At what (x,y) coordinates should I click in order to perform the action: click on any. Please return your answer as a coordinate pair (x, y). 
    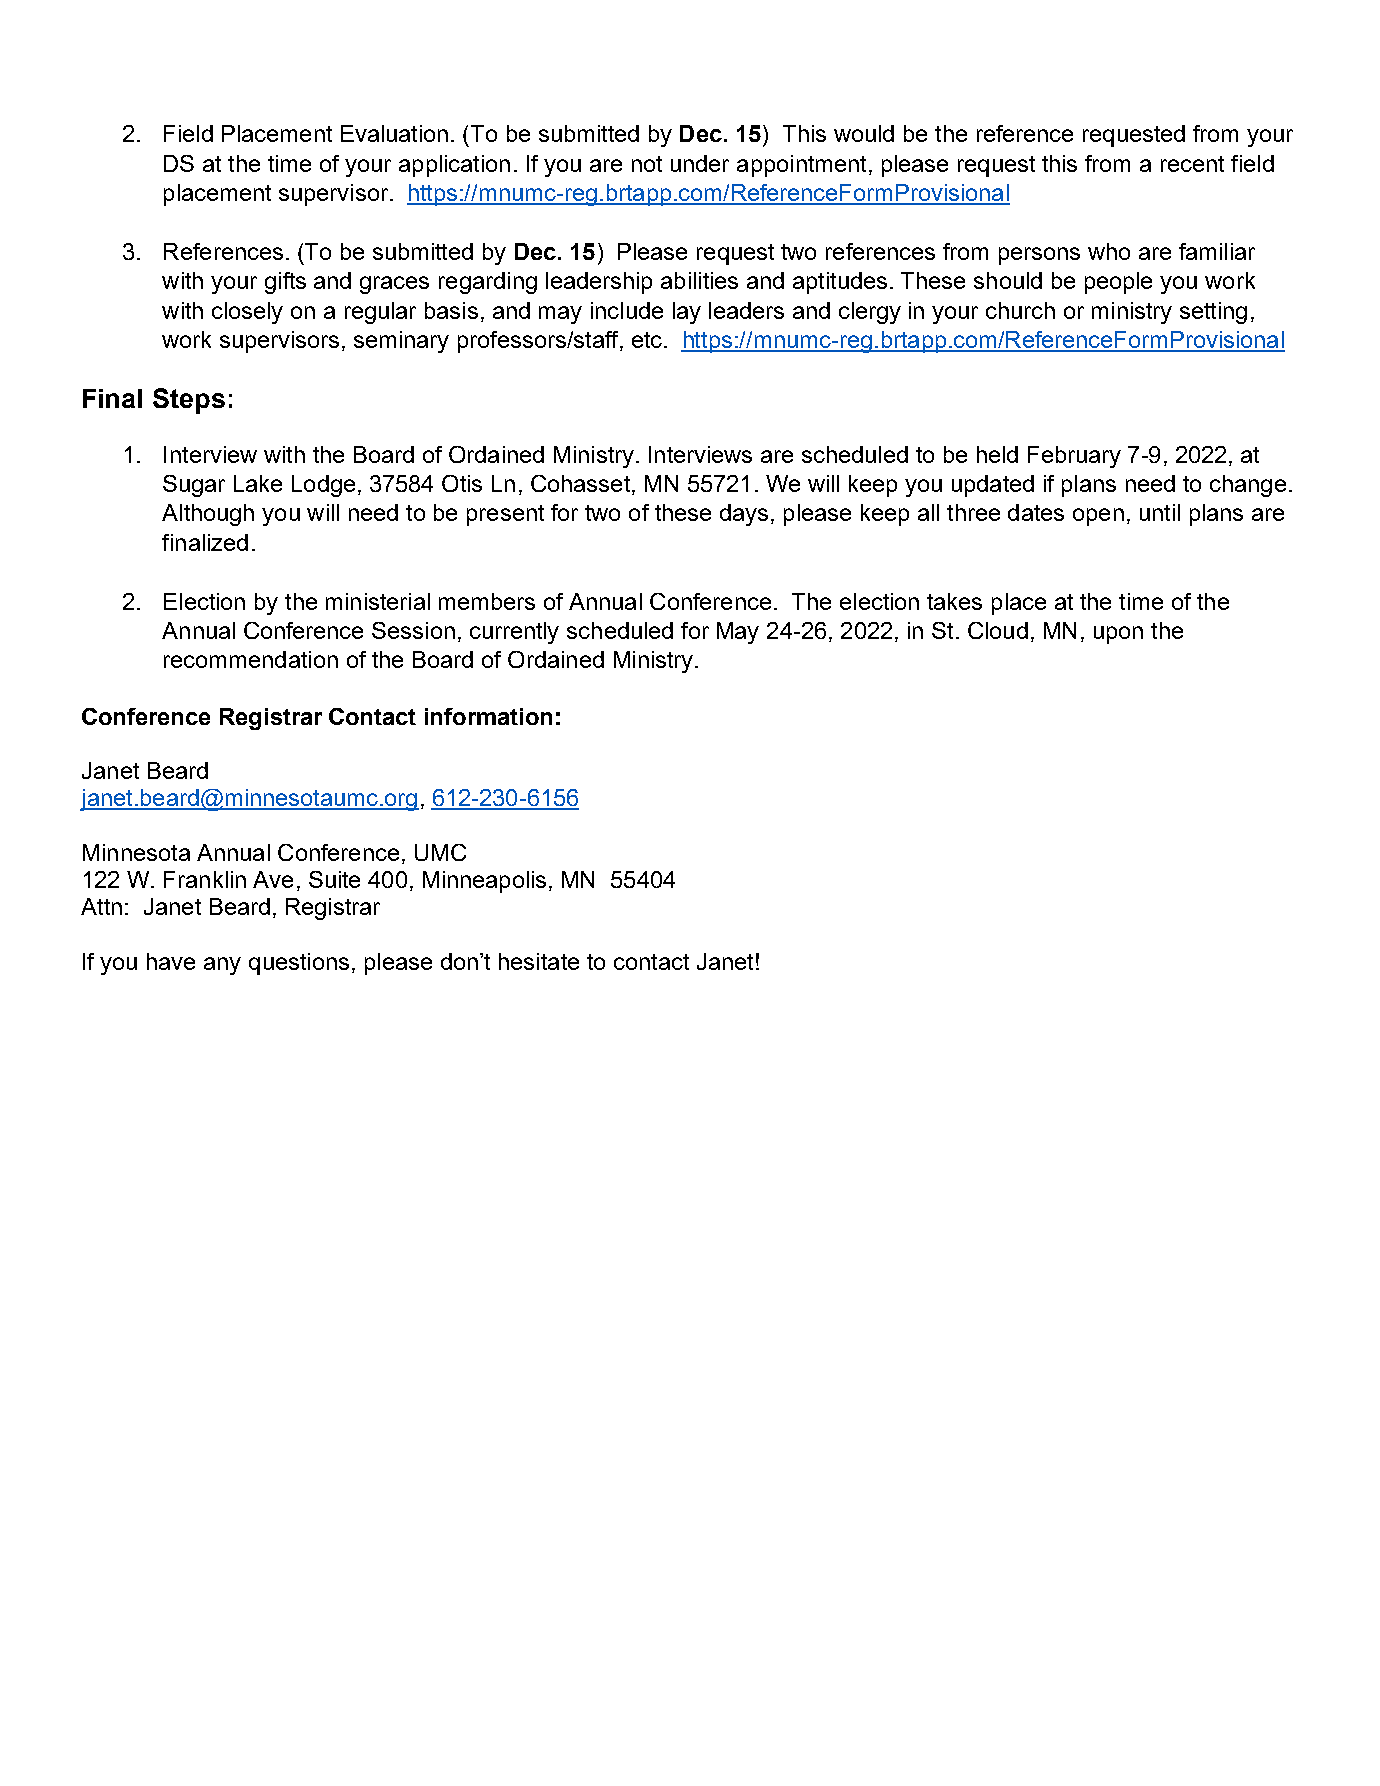
    Looking at the image, I should click on (222, 966).
